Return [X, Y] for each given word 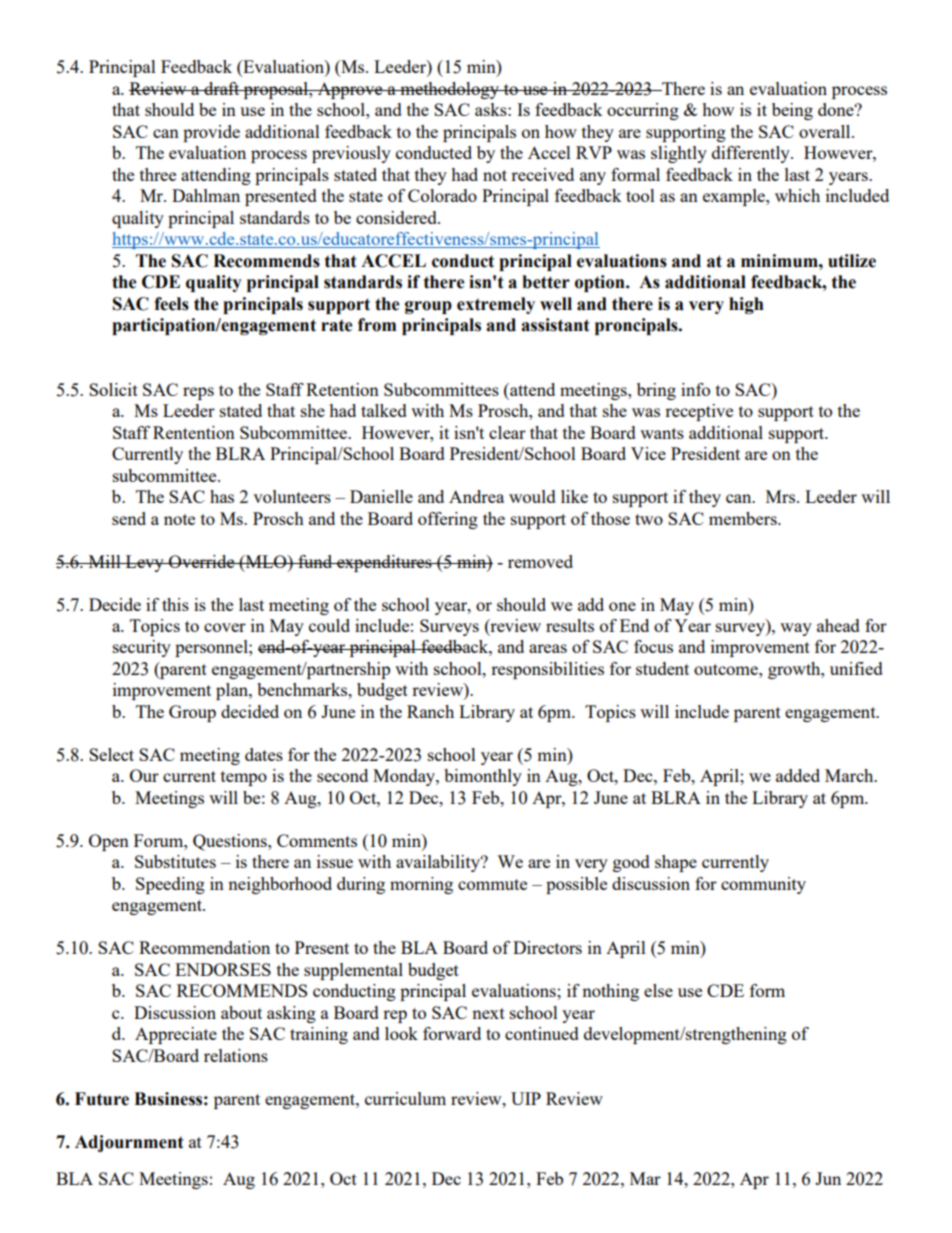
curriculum [405, 1098]
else [658, 990]
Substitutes [175, 861]
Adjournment [129, 1143]
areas [548, 648]
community [763, 885]
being [792, 111]
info [695, 389]
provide [211, 133]
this [175, 604]
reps [198, 393]
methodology [450, 90]
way [796, 629]
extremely [496, 305]
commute [492, 884]
